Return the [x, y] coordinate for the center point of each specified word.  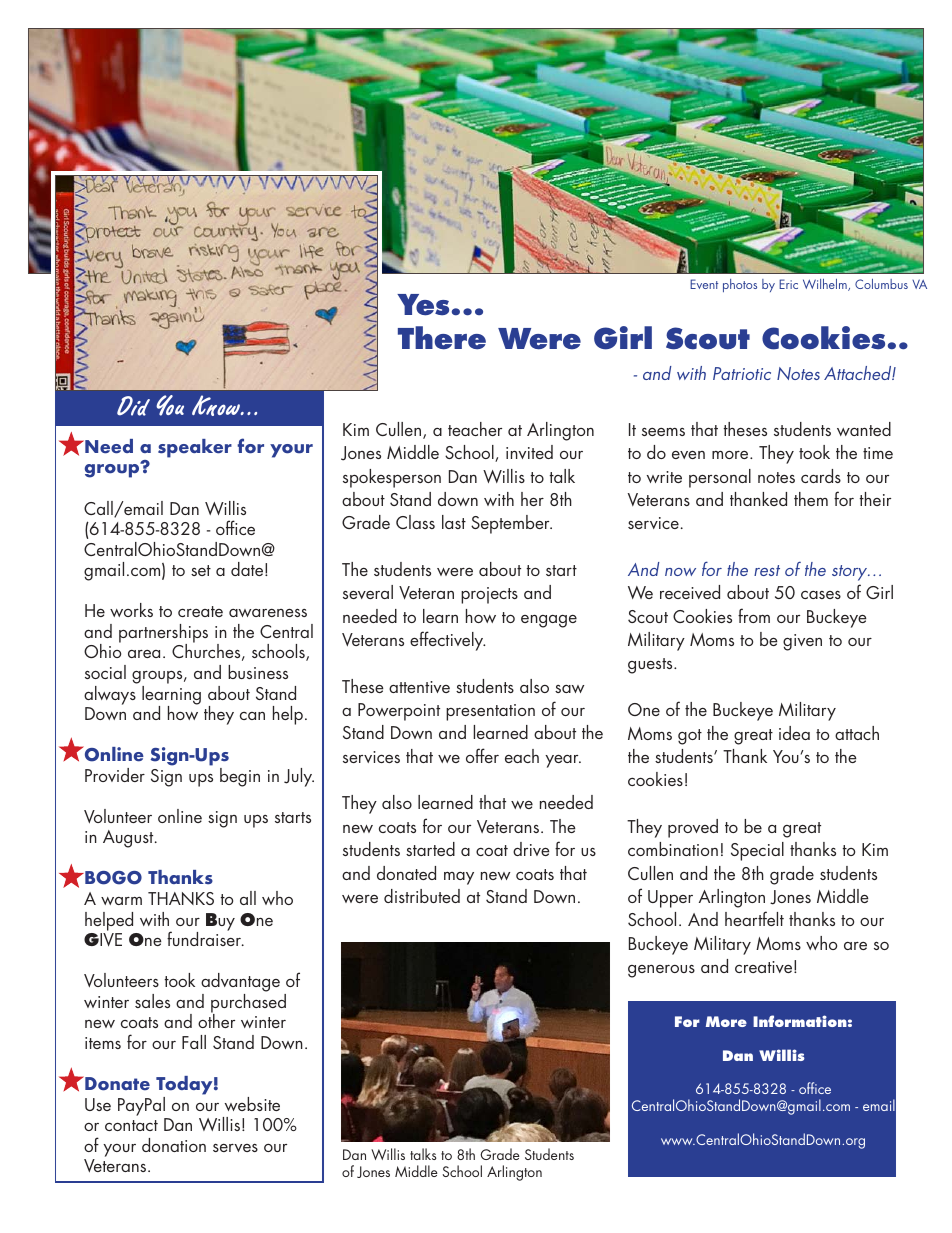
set [201, 570]
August [129, 839]
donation [174, 1145]
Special [757, 851]
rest [767, 570]
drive [531, 849]
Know [217, 405]
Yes [423, 305]
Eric [788, 284]
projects [489, 595]
